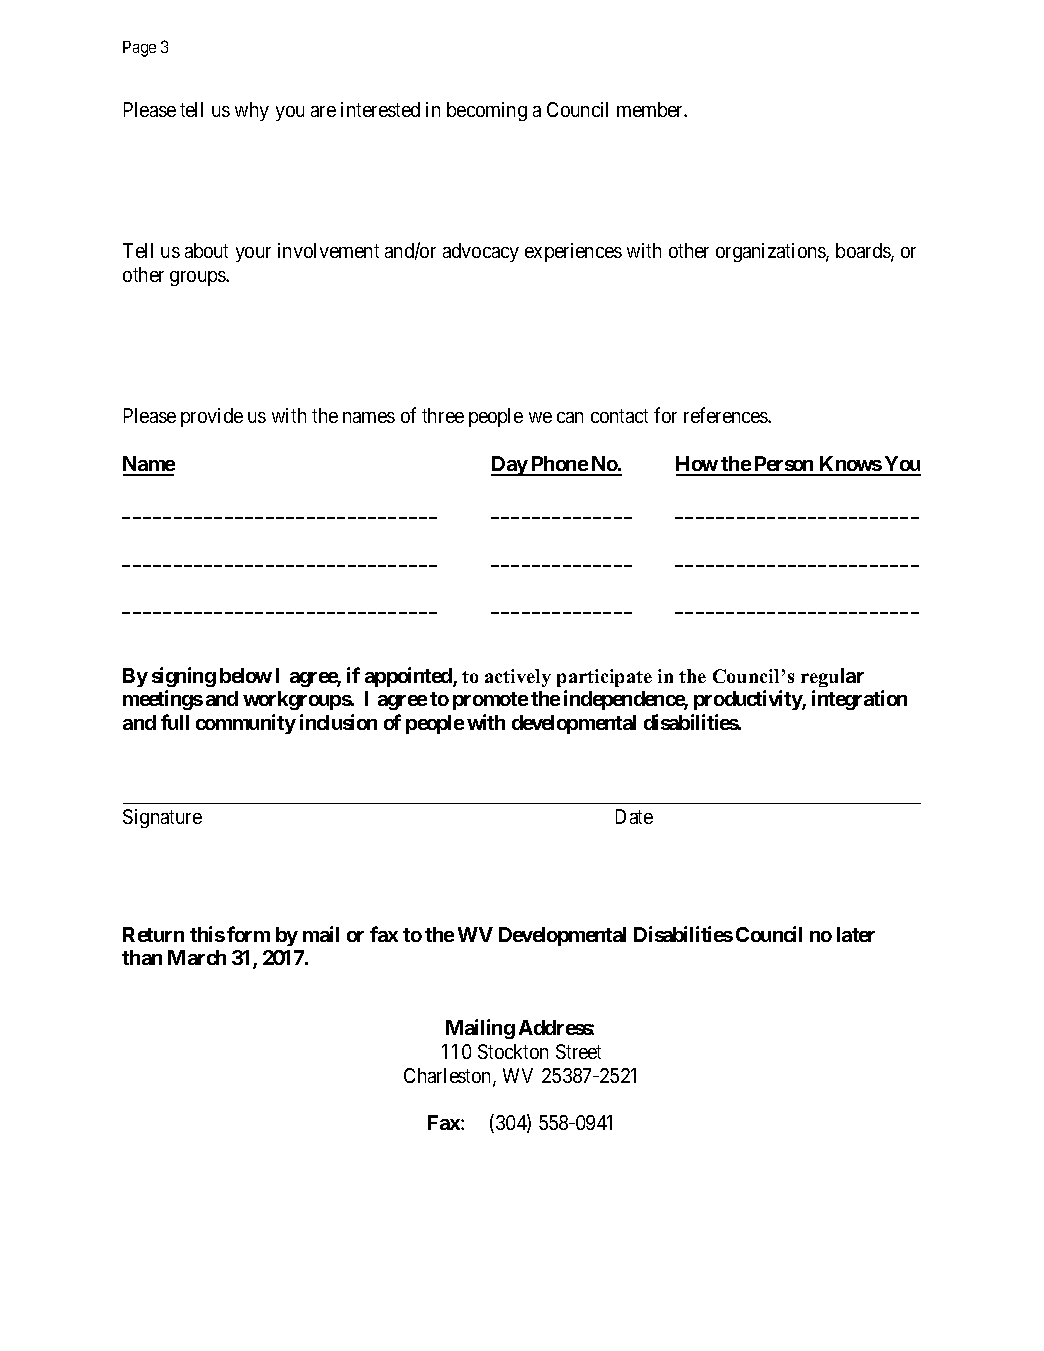 The image size is (1044, 1351). Describe the element at coordinates (748, 700) in the page. I see `productivity` at that location.
